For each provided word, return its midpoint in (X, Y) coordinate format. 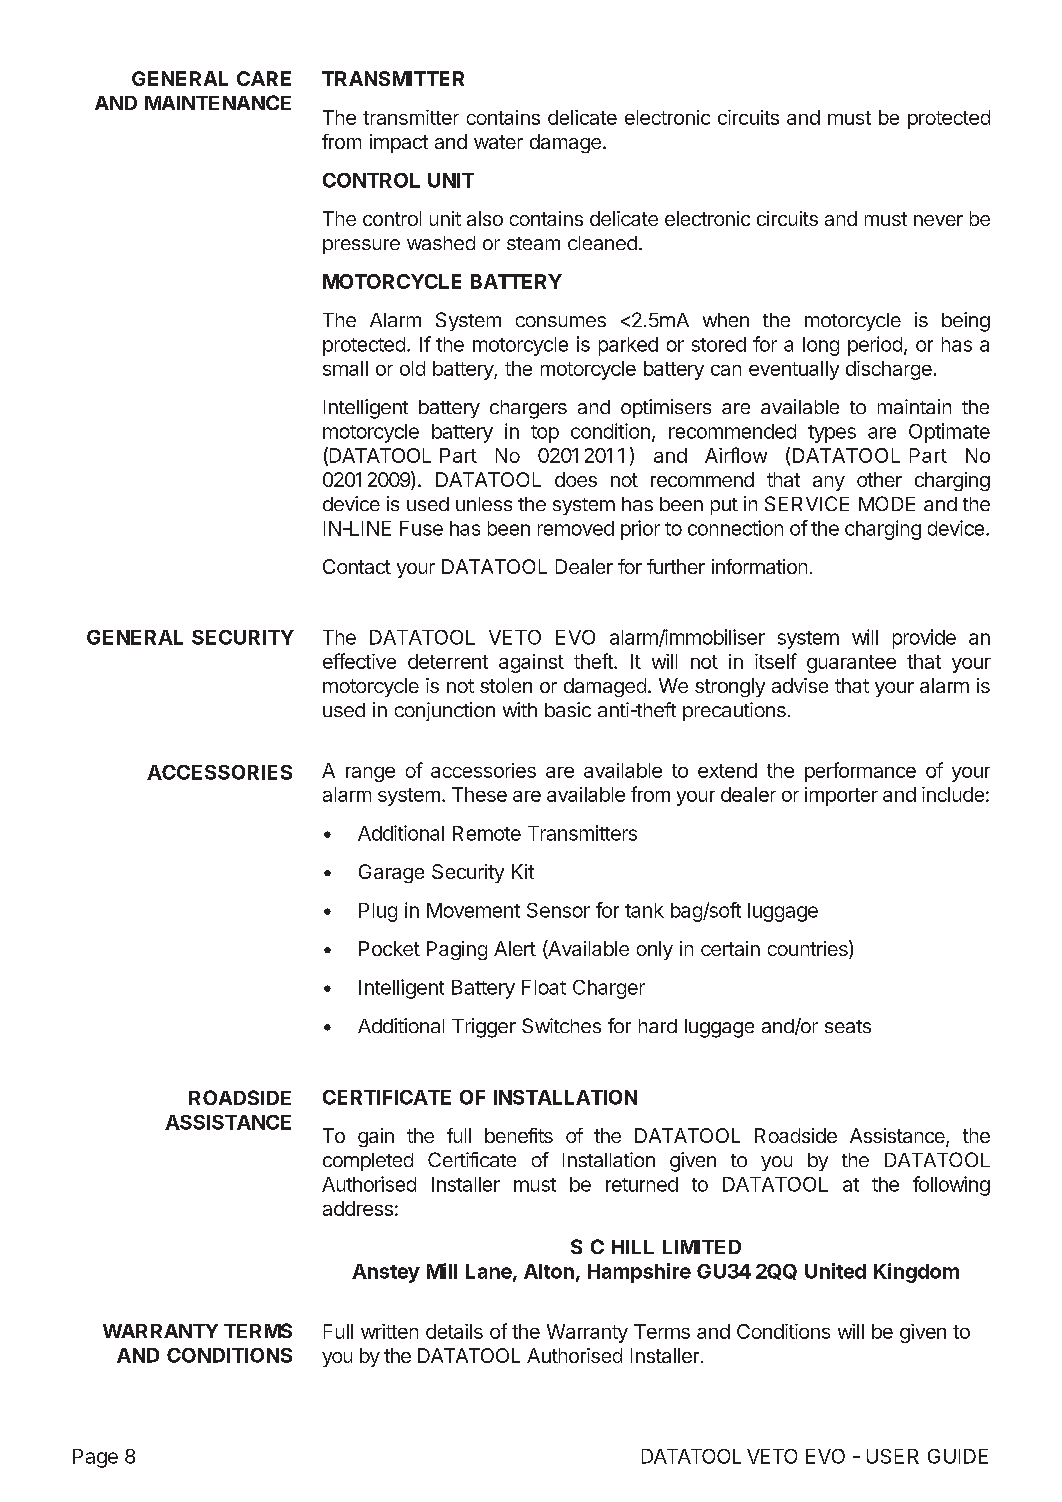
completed (368, 1162)
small (345, 368)
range (370, 774)
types (832, 434)
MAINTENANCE (218, 102)
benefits (519, 1135)
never (938, 220)
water (498, 142)
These (479, 794)
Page (95, 1458)
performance (860, 772)
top (545, 434)
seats (848, 1026)
